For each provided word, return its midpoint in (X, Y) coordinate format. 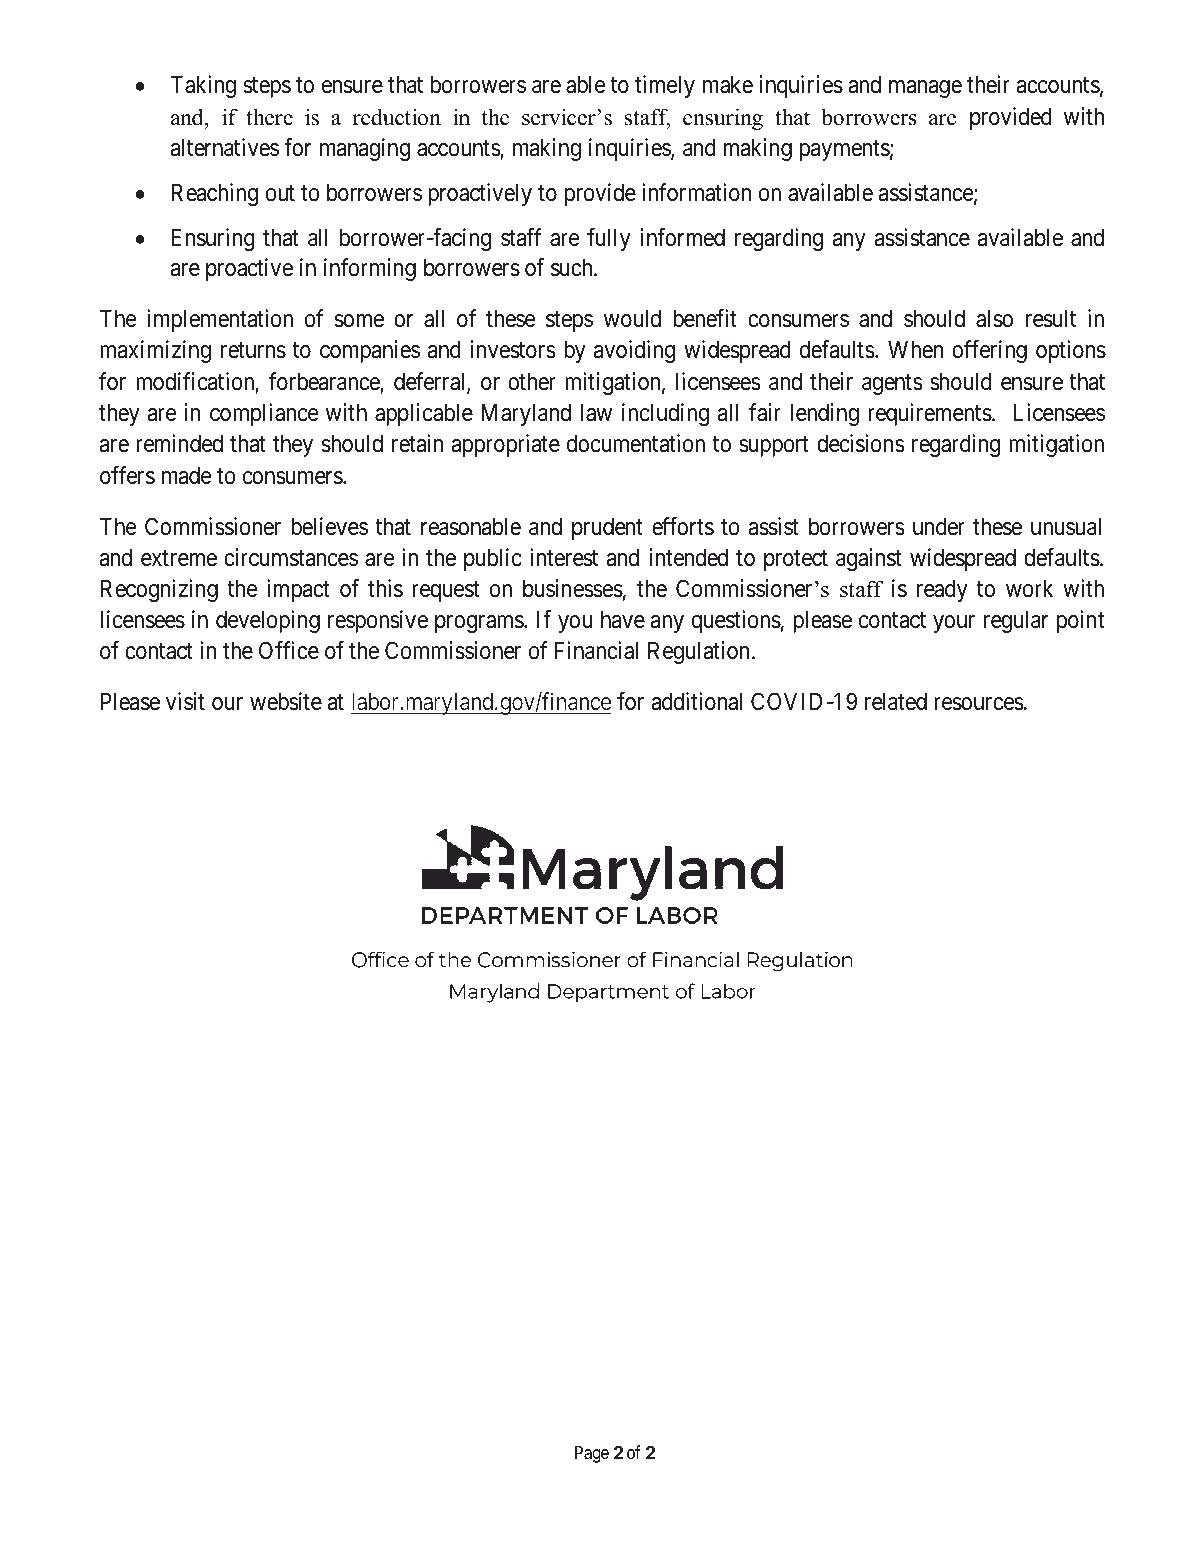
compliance (264, 414)
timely (665, 86)
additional (696, 701)
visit (185, 701)
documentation (636, 443)
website (286, 701)
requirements (930, 414)
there (269, 117)
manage (925, 89)
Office (289, 650)
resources (979, 704)
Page (592, 1454)
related (896, 702)
